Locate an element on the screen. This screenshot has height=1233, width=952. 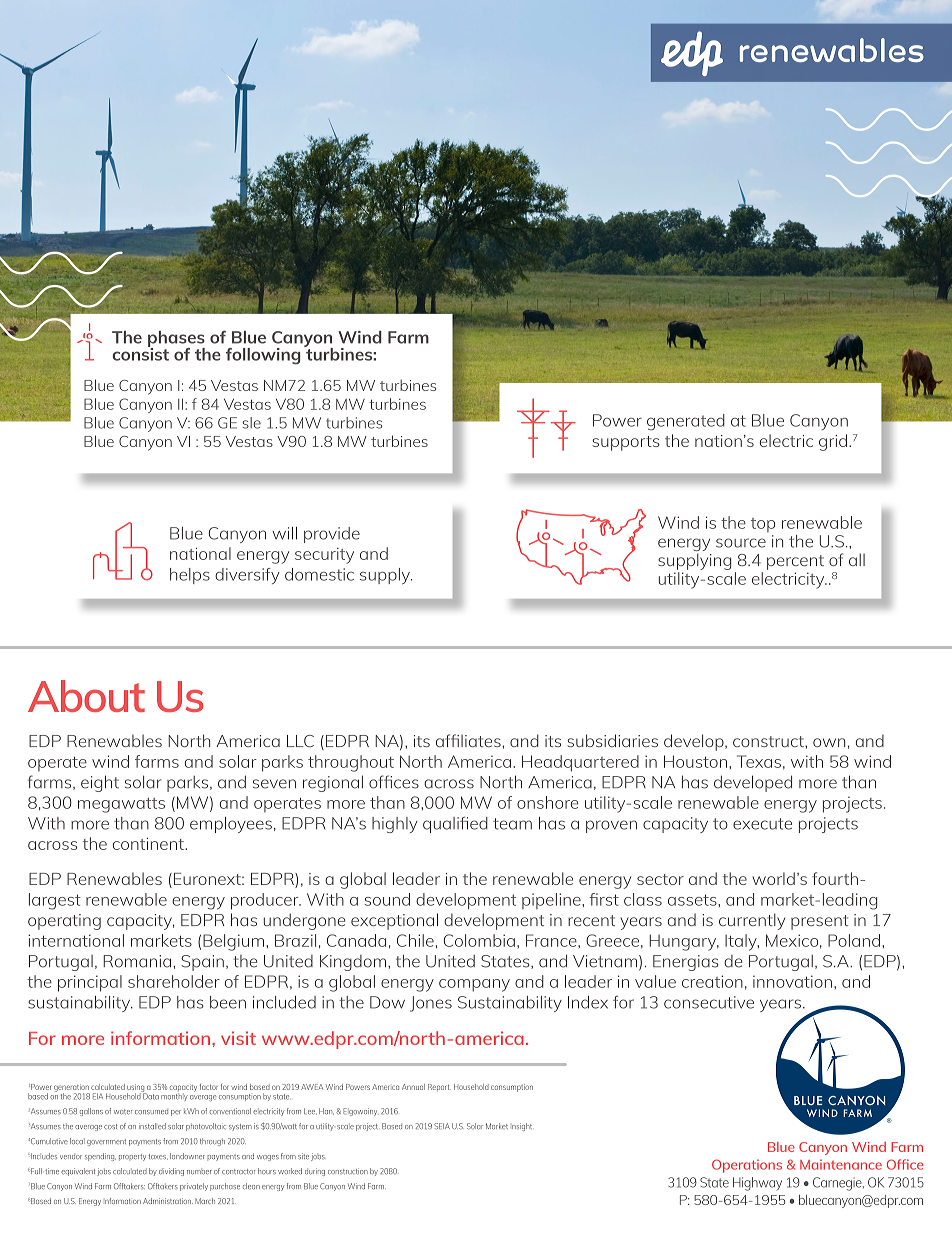
affiliates is located at coordinates (469, 740).
